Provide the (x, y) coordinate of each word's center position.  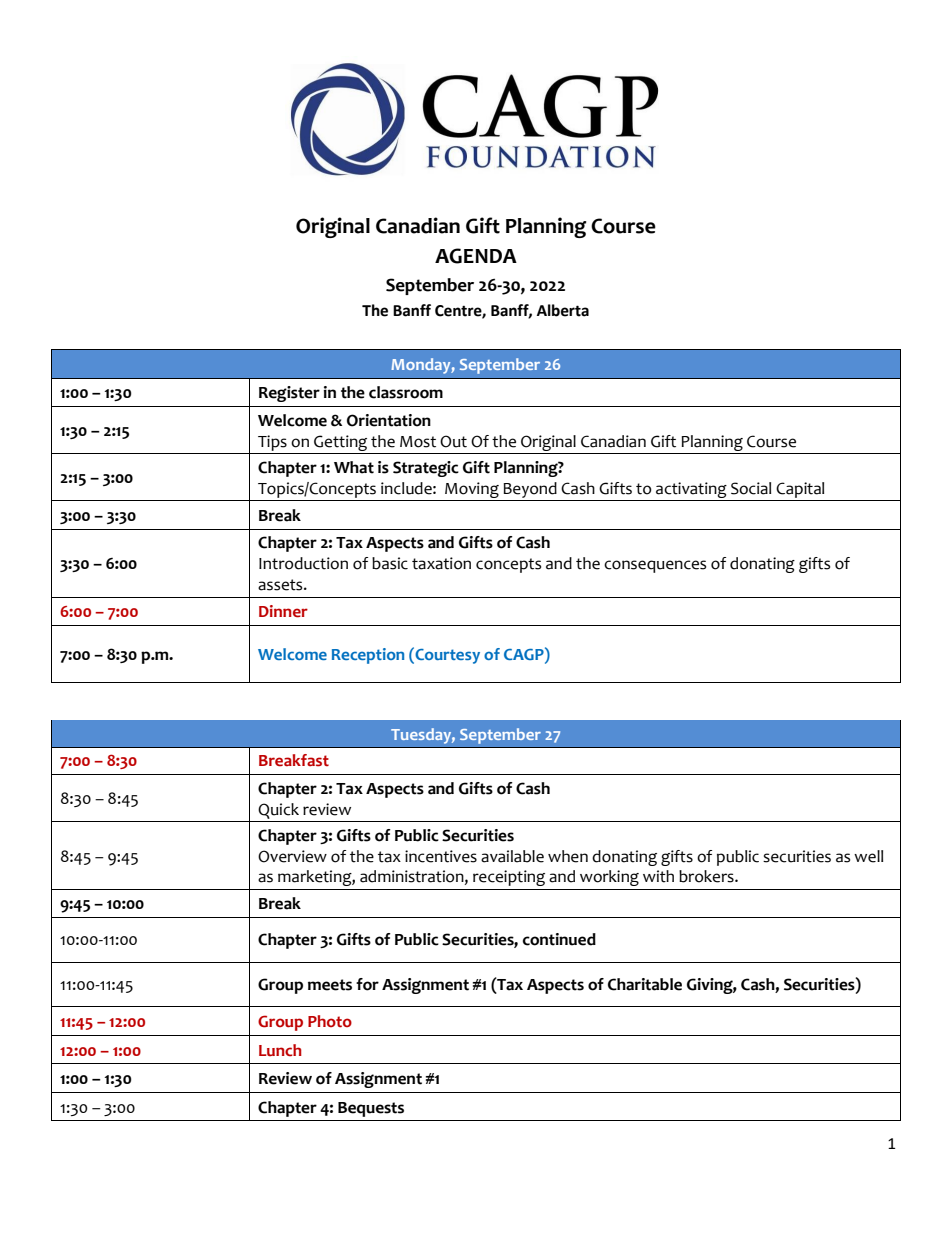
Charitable (645, 984)
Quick (278, 811)
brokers (707, 876)
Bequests (371, 1109)
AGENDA (476, 256)
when (568, 856)
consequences (655, 566)
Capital (800, 490)
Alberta (563, 310)
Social (751, 488)
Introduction (303, 563)
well (868, 856)
